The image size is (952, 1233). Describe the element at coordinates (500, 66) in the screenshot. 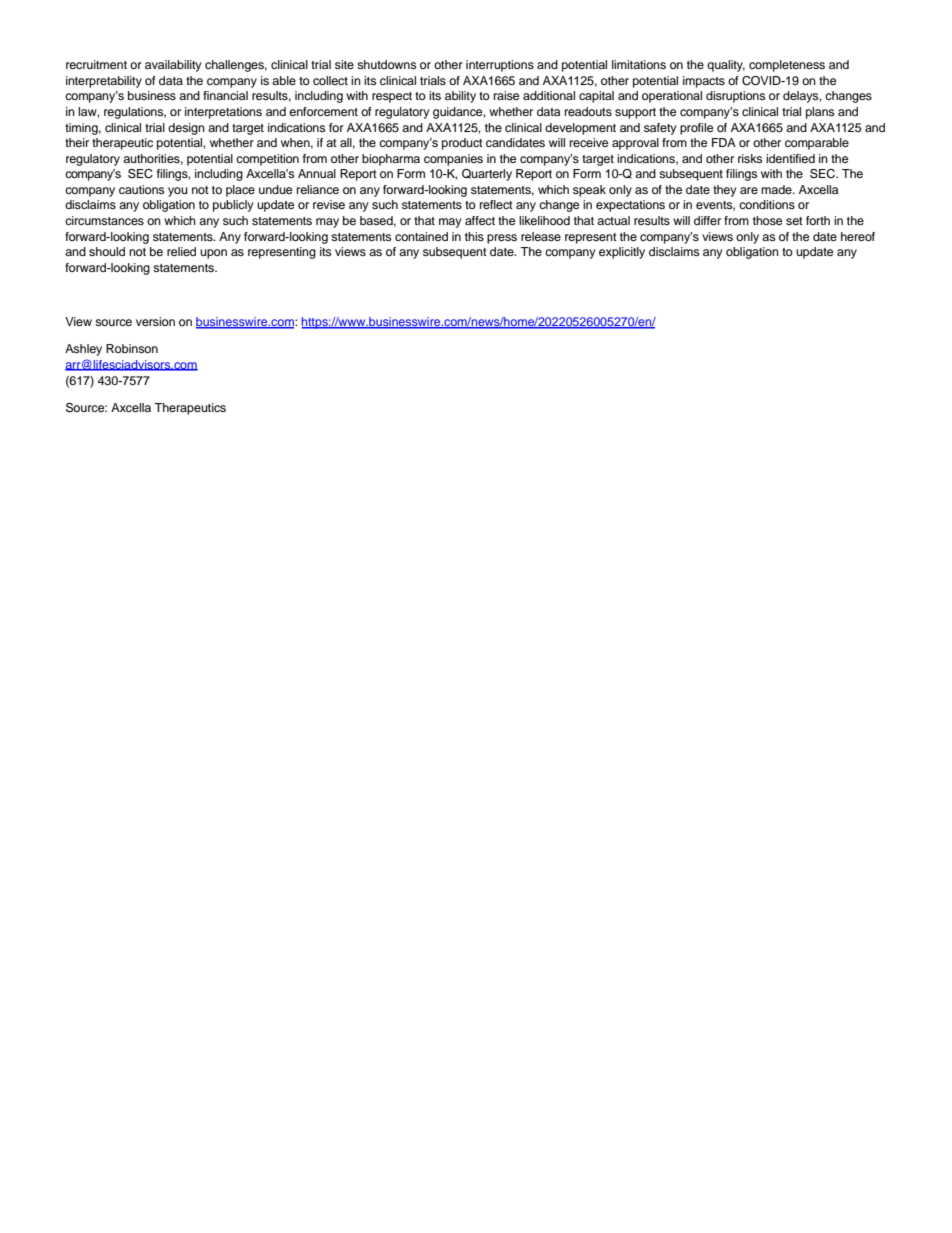

I see `interruptions` at that location.
